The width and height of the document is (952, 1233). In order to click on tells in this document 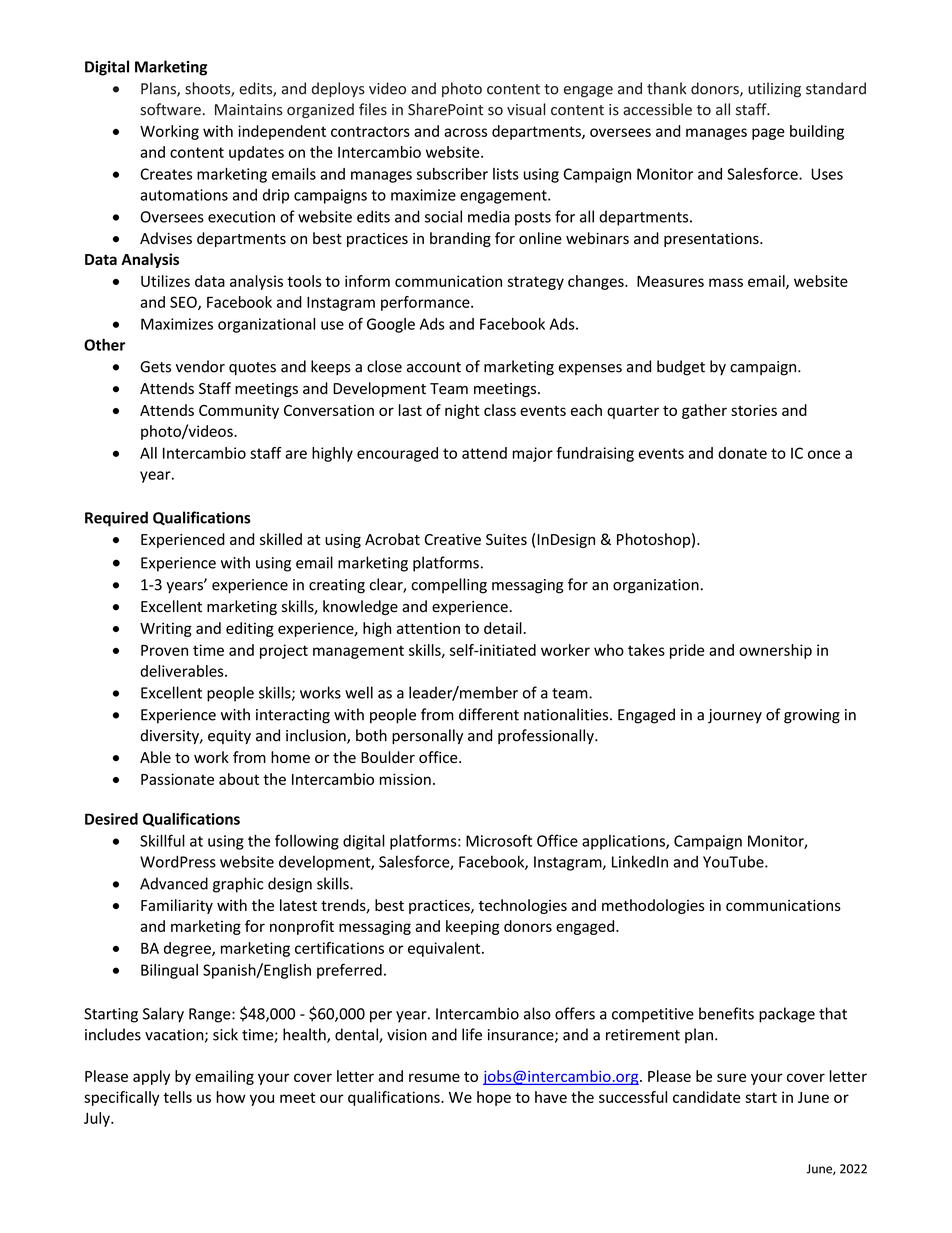, I will do `click(177, 1097)`.
